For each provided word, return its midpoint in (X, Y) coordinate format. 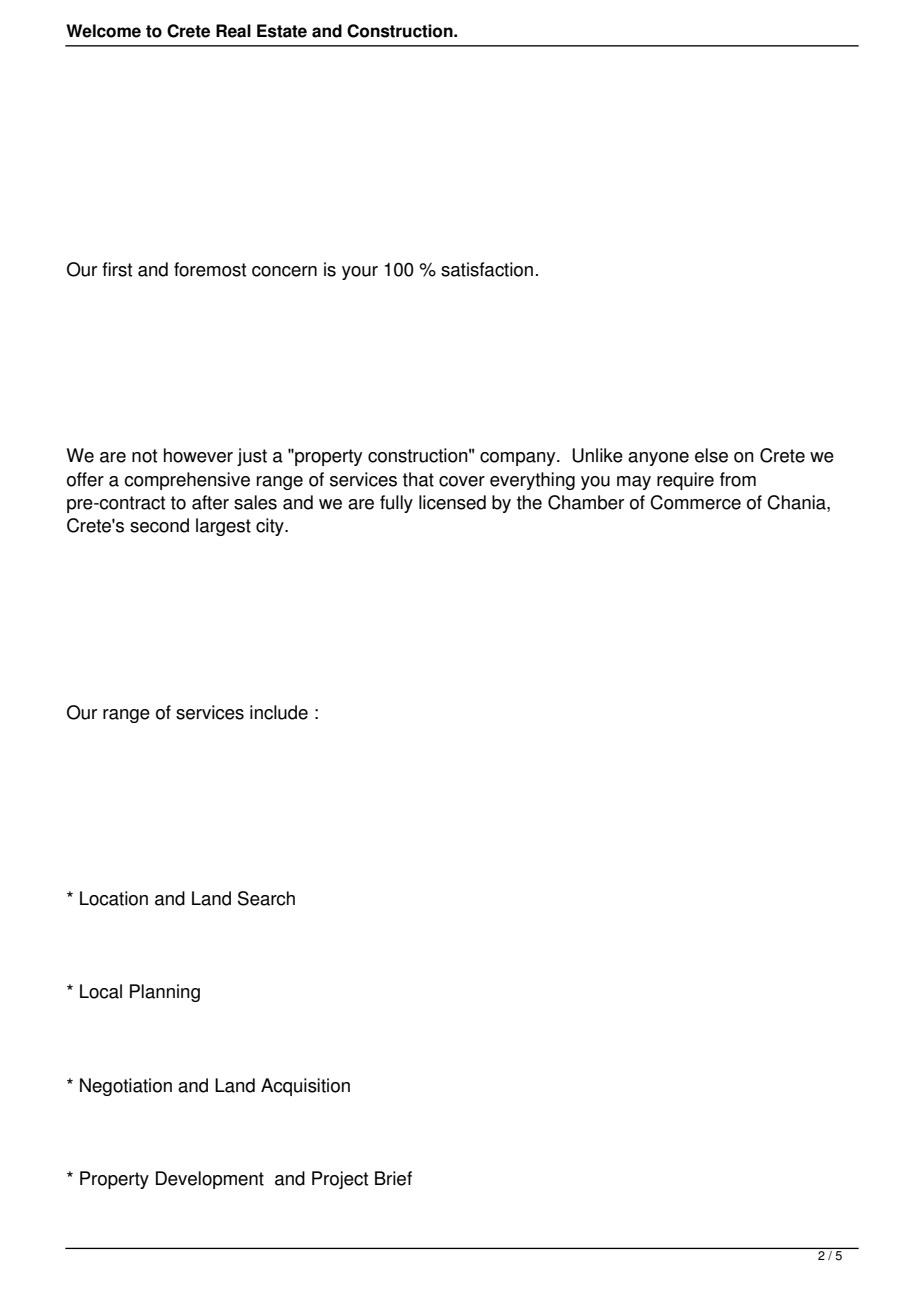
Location (114, 898)
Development (210, 1180)
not (144, 456)
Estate (282, 31)
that (418, 479)
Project (340, 1180)
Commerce (695, 502)
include (279, 712)
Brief (393, 1178)
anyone (658, 459)
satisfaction (487, 269)
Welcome (103, 31)
